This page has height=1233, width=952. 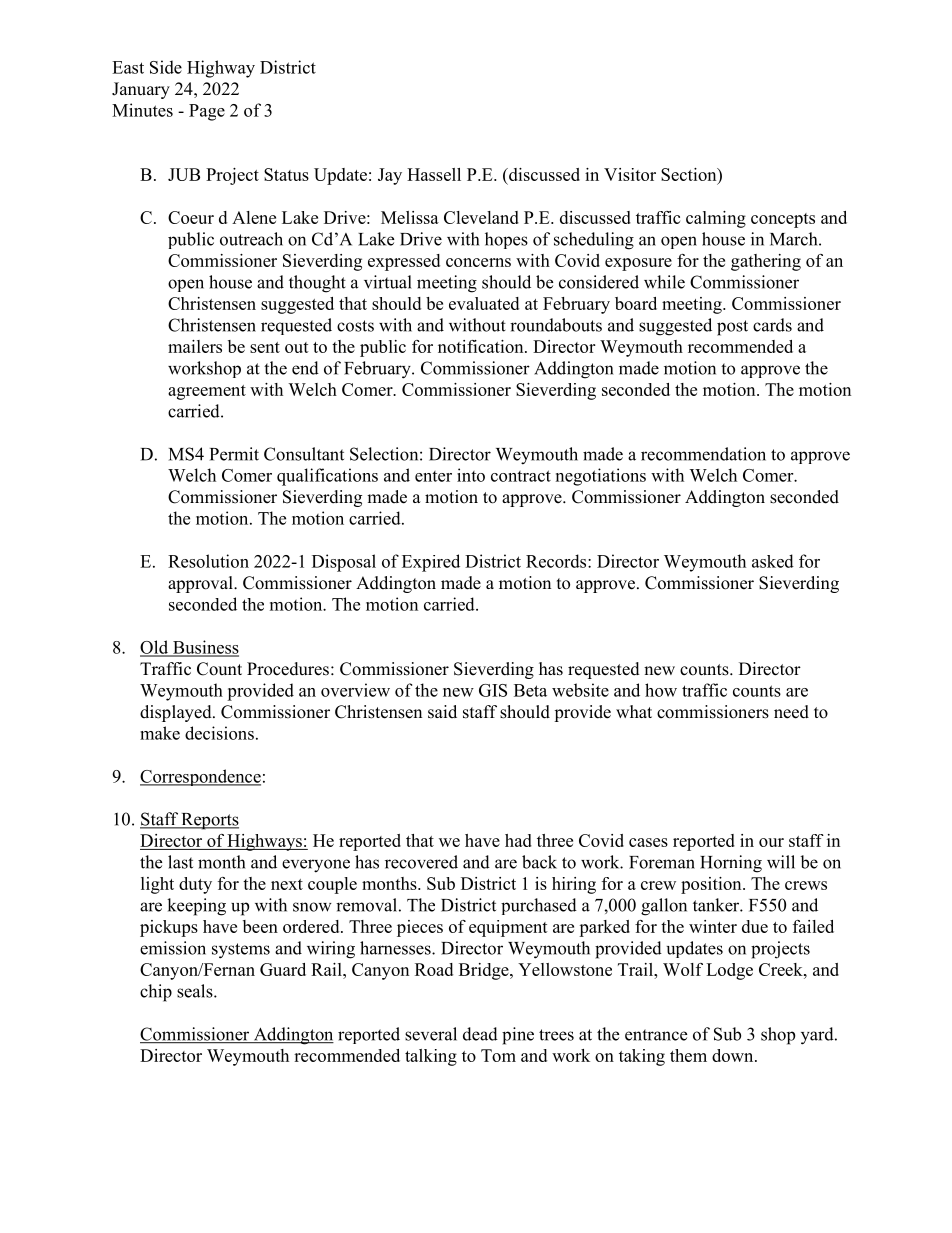 I want to click on Page, so click(x=207, y=112).
